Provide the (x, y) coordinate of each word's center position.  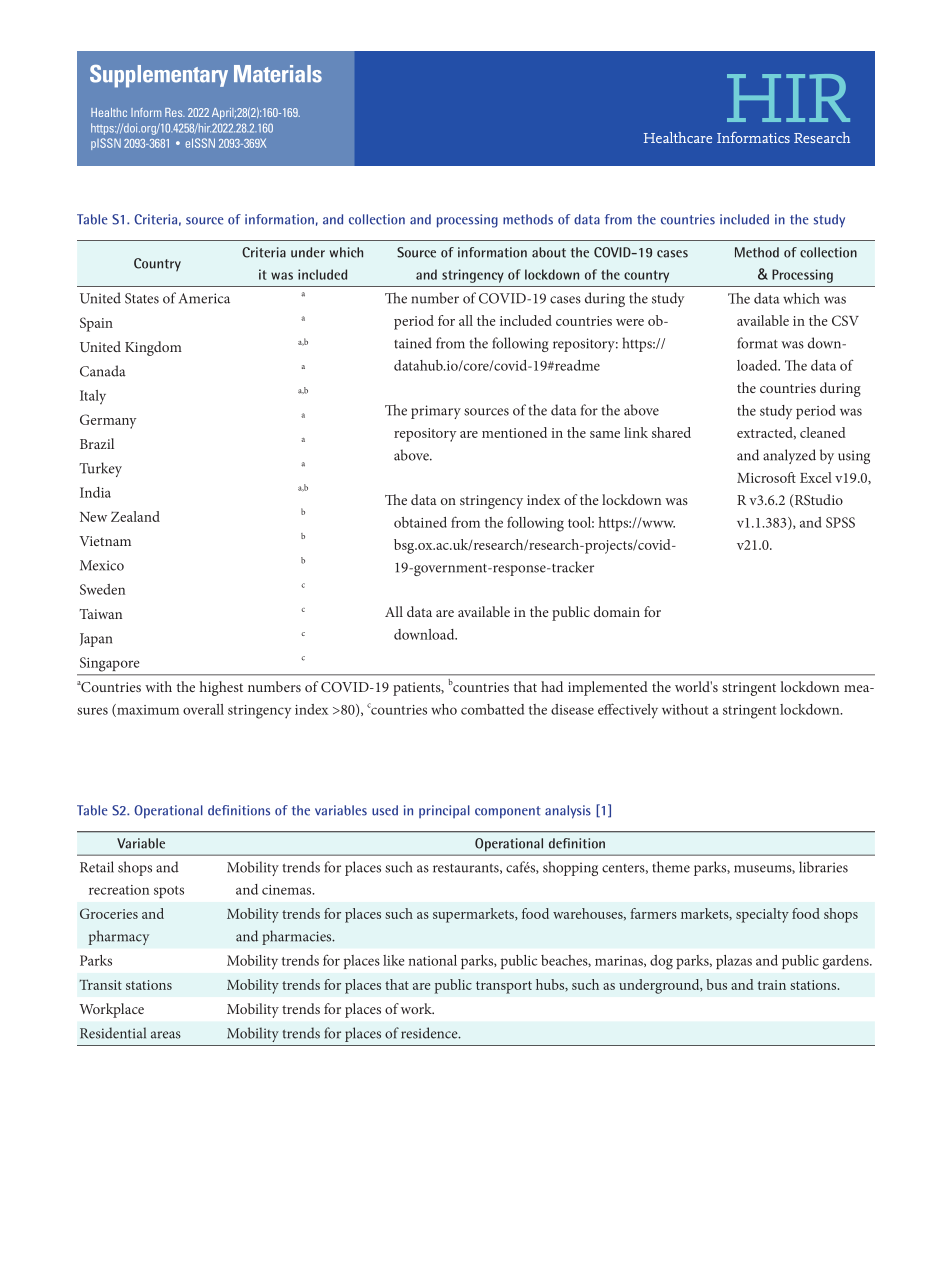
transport (504, 987)
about (549, 252)
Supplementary (159, 76)
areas (166, 1035)
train (772, 985)
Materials (278, 74)
